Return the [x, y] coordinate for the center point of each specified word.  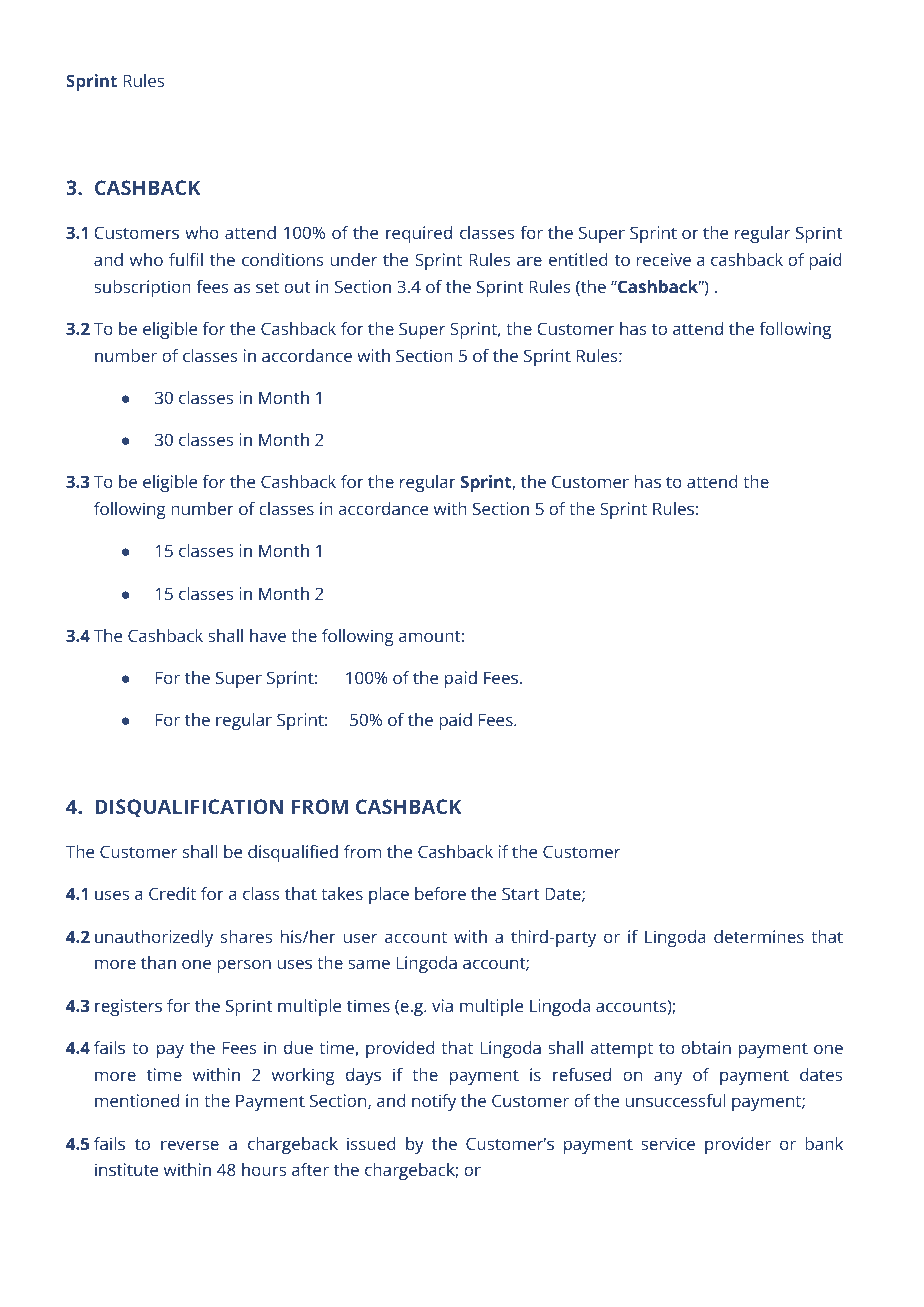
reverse [190, 1145]
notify [434, 1102]
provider [738, 1145]
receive [663, 259]
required [419, 234]
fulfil [186, 259]
